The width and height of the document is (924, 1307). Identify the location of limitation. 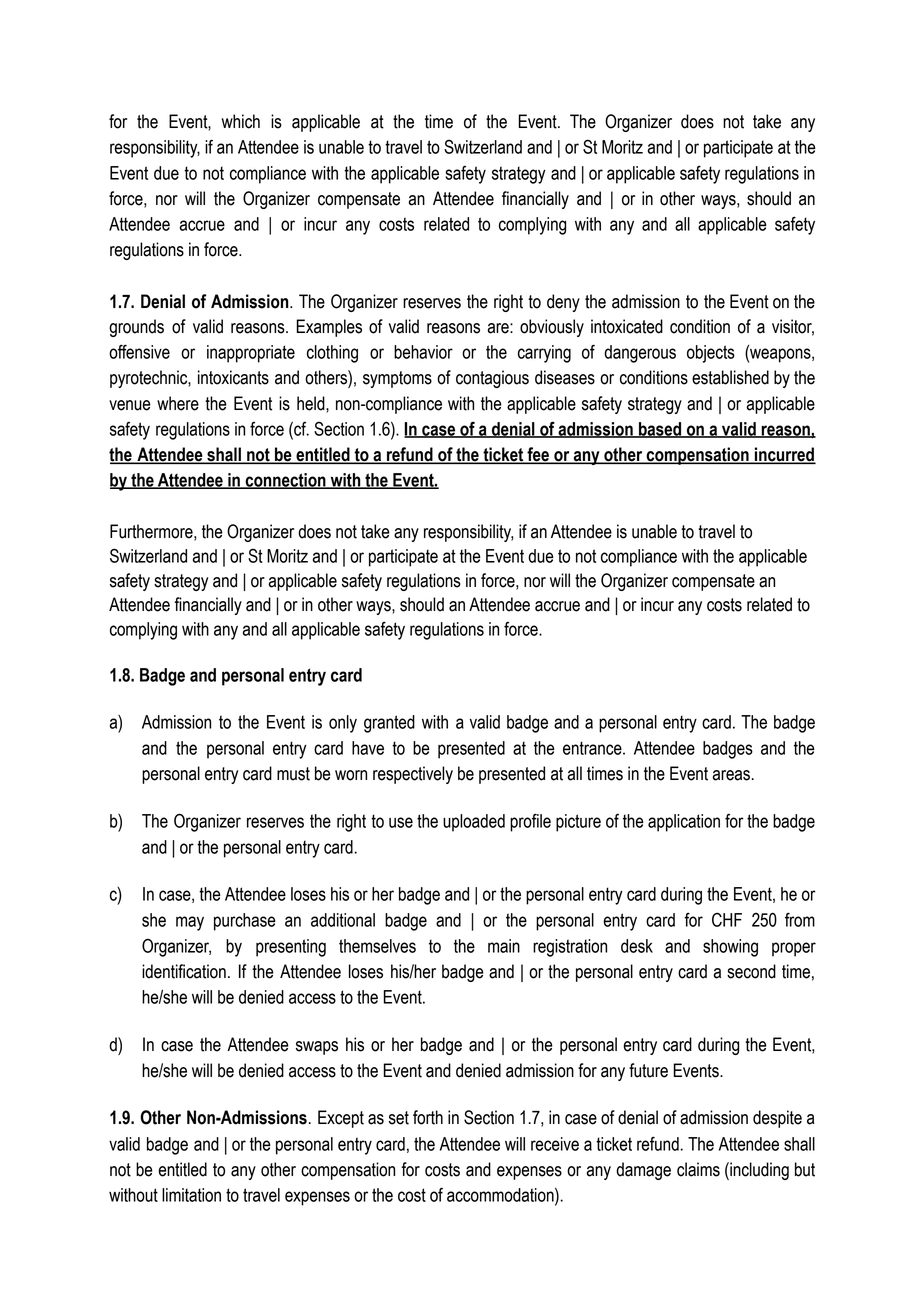
(191, 1195).
